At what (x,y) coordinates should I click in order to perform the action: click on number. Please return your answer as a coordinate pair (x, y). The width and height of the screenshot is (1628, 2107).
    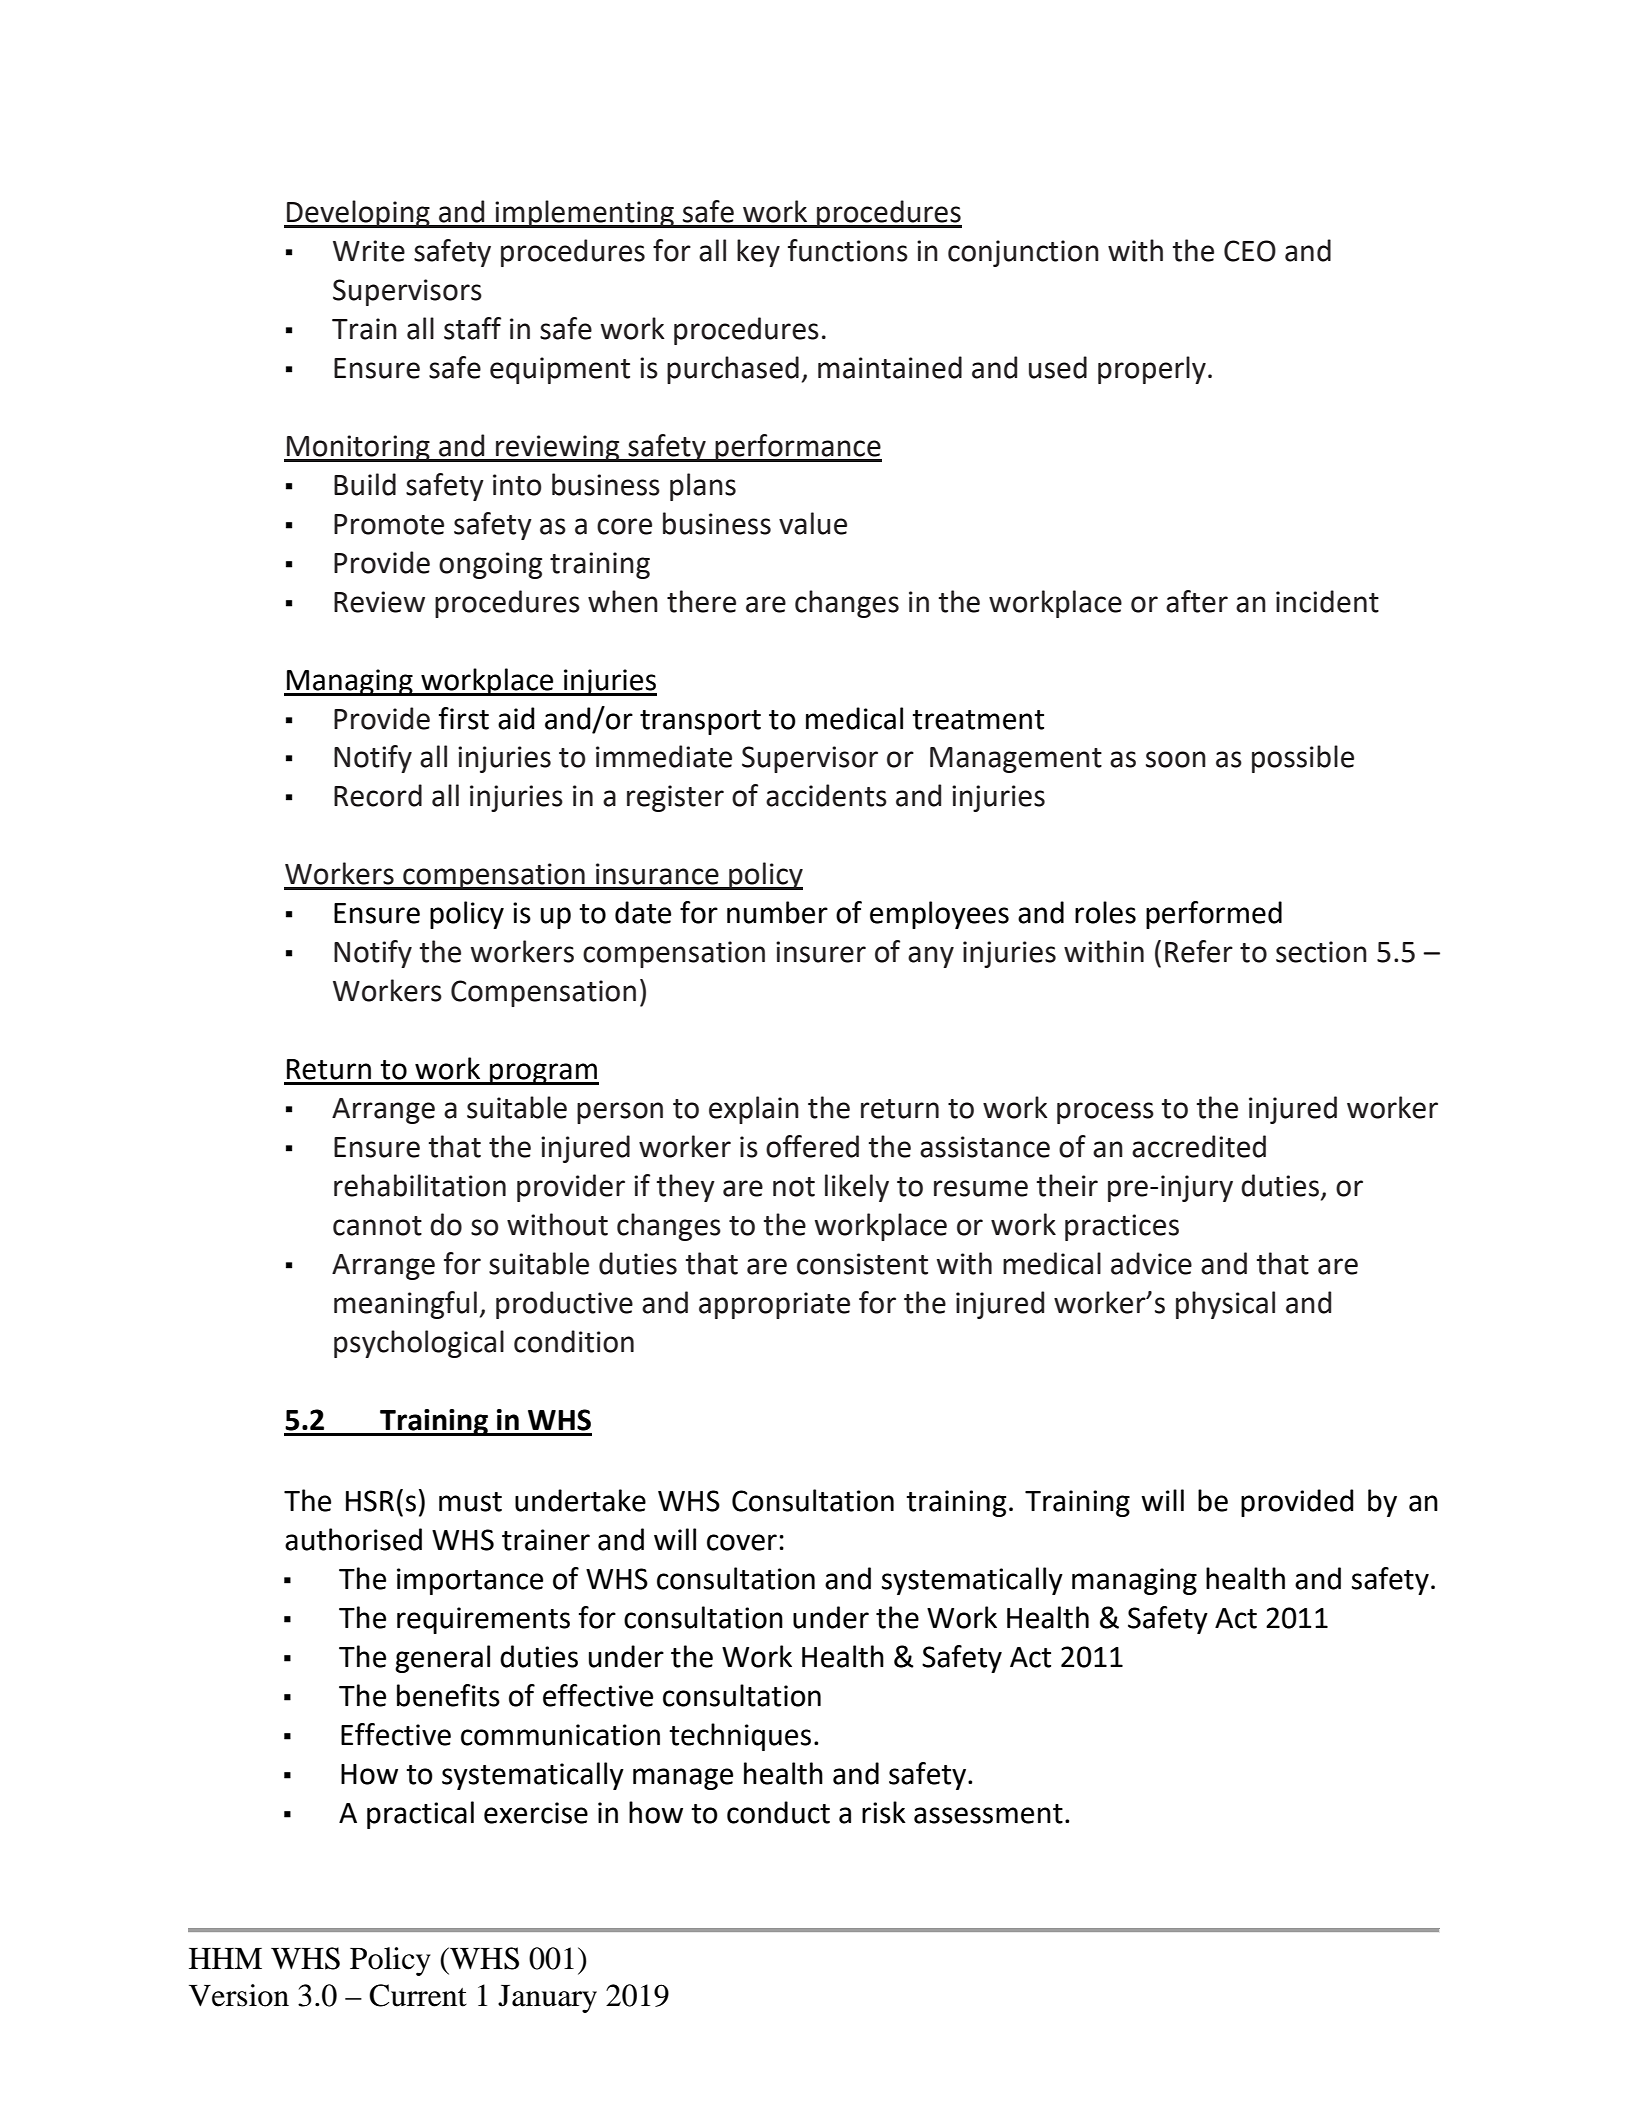
    Looking at the image, I should click on (777, 912).
